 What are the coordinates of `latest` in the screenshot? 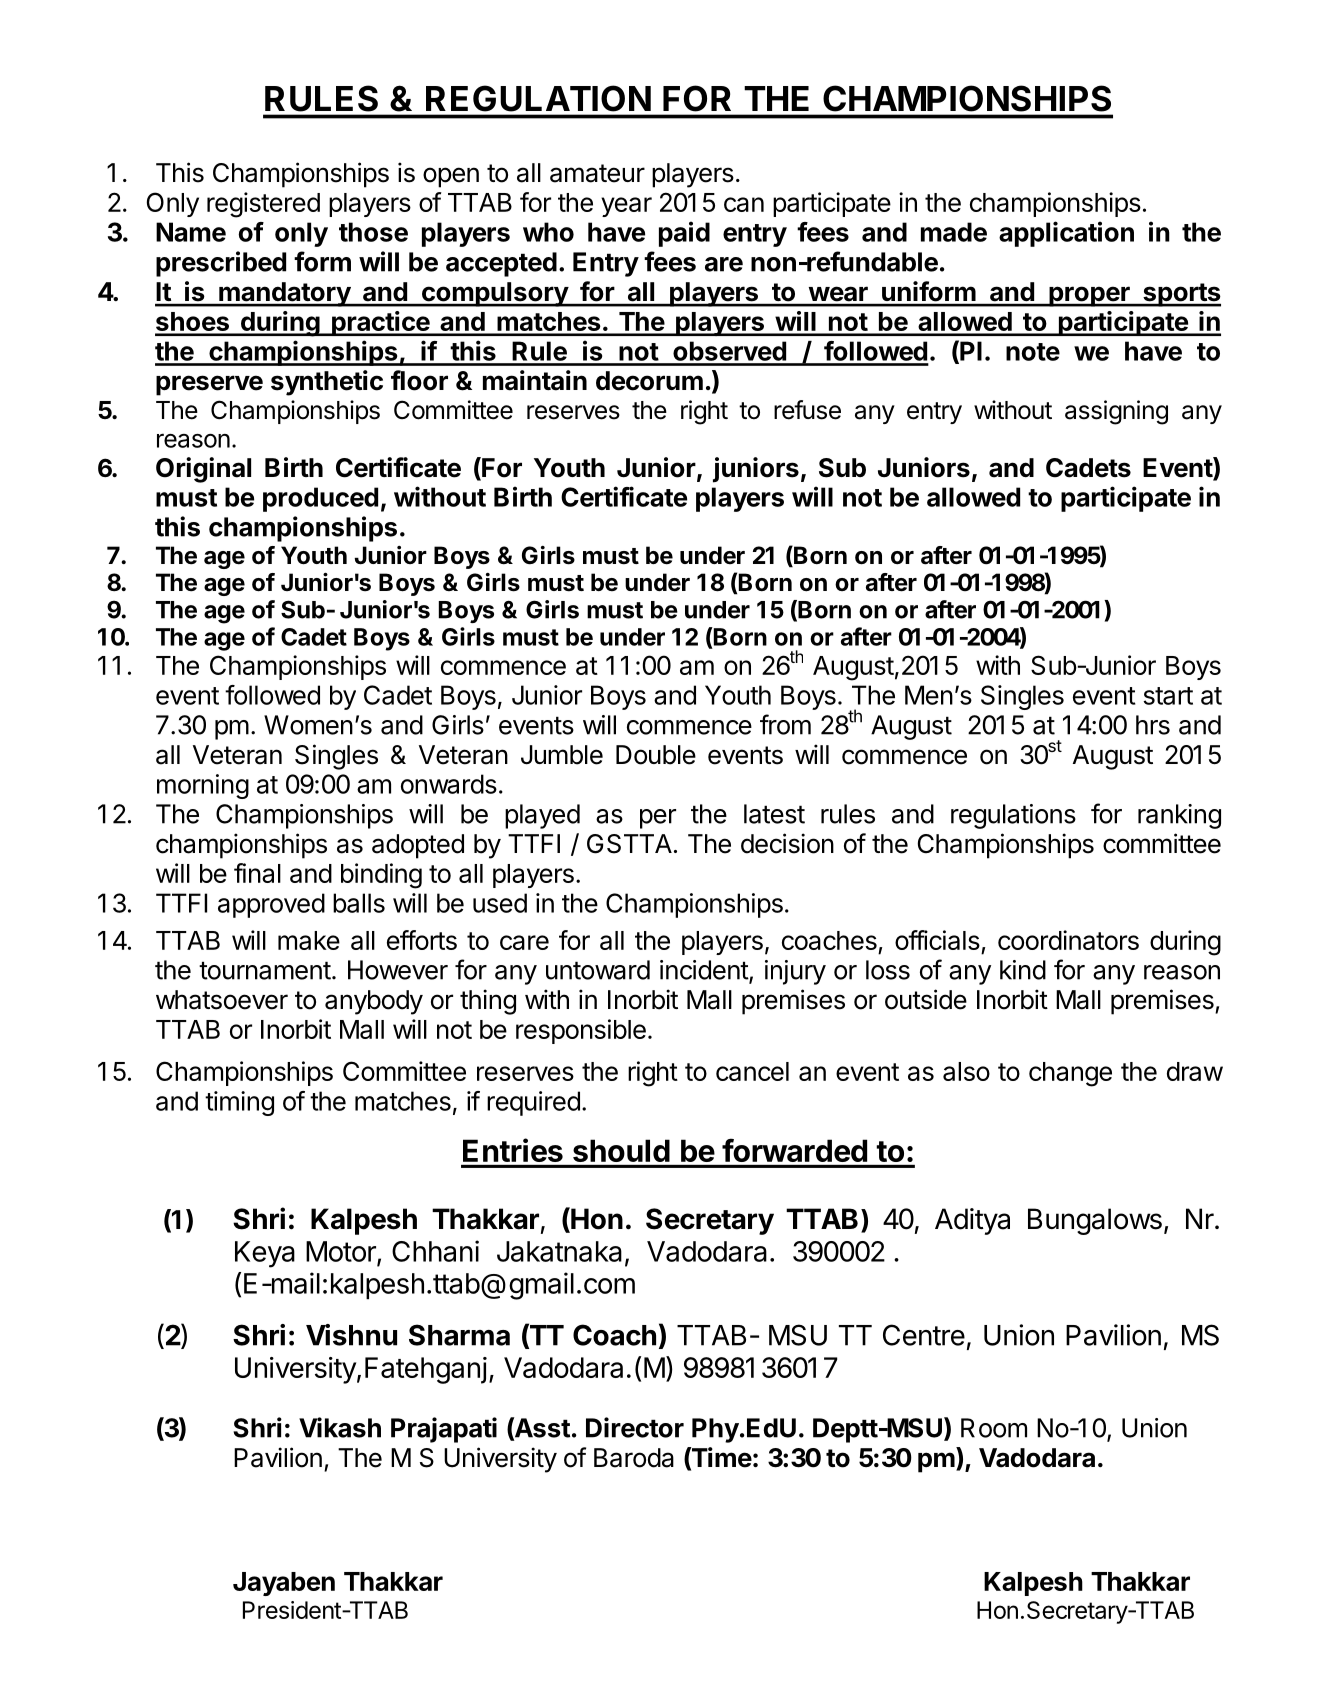 It's located at (774, 814).
